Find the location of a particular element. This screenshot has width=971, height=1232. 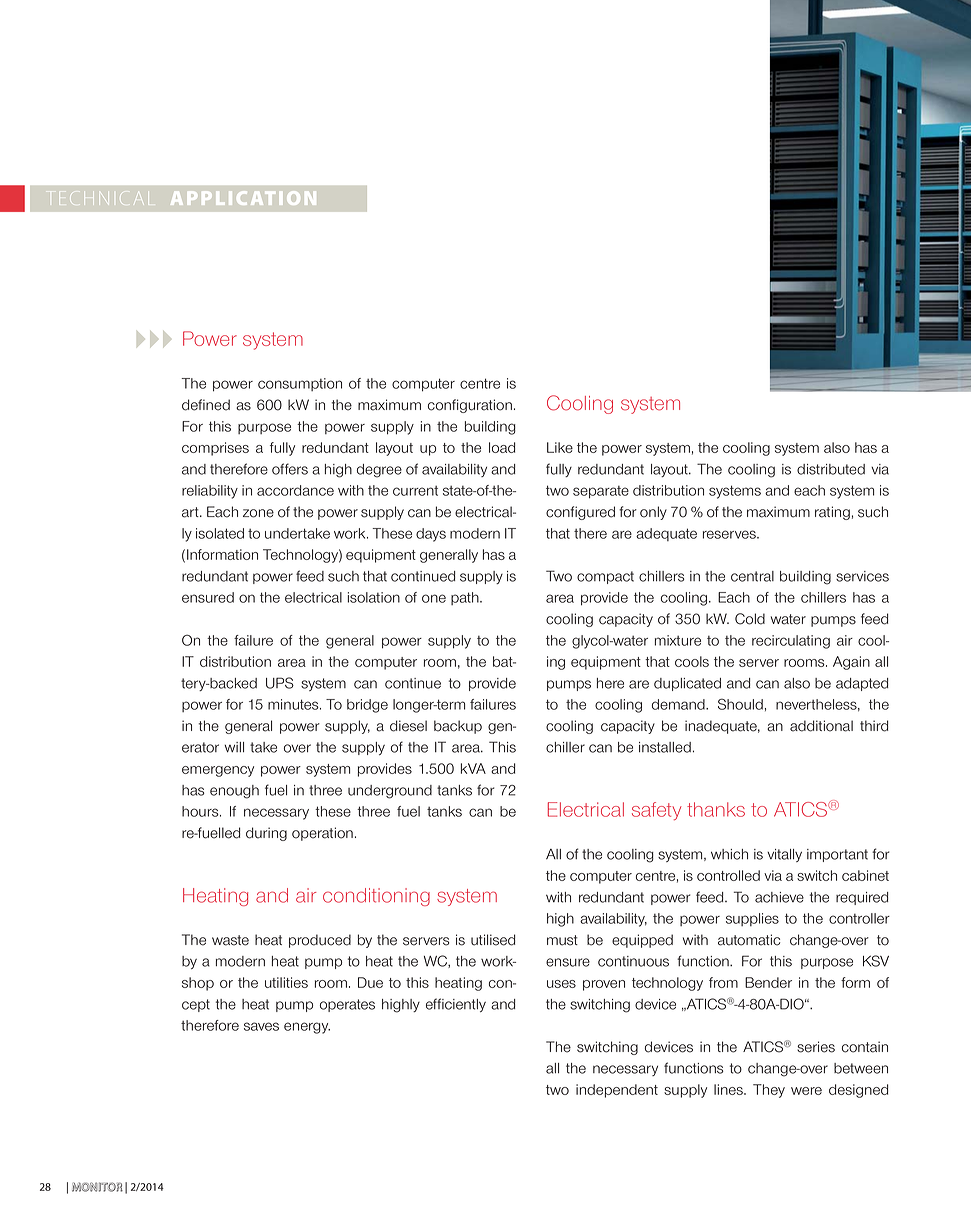

distributed is located at coordinates (831, 469).
